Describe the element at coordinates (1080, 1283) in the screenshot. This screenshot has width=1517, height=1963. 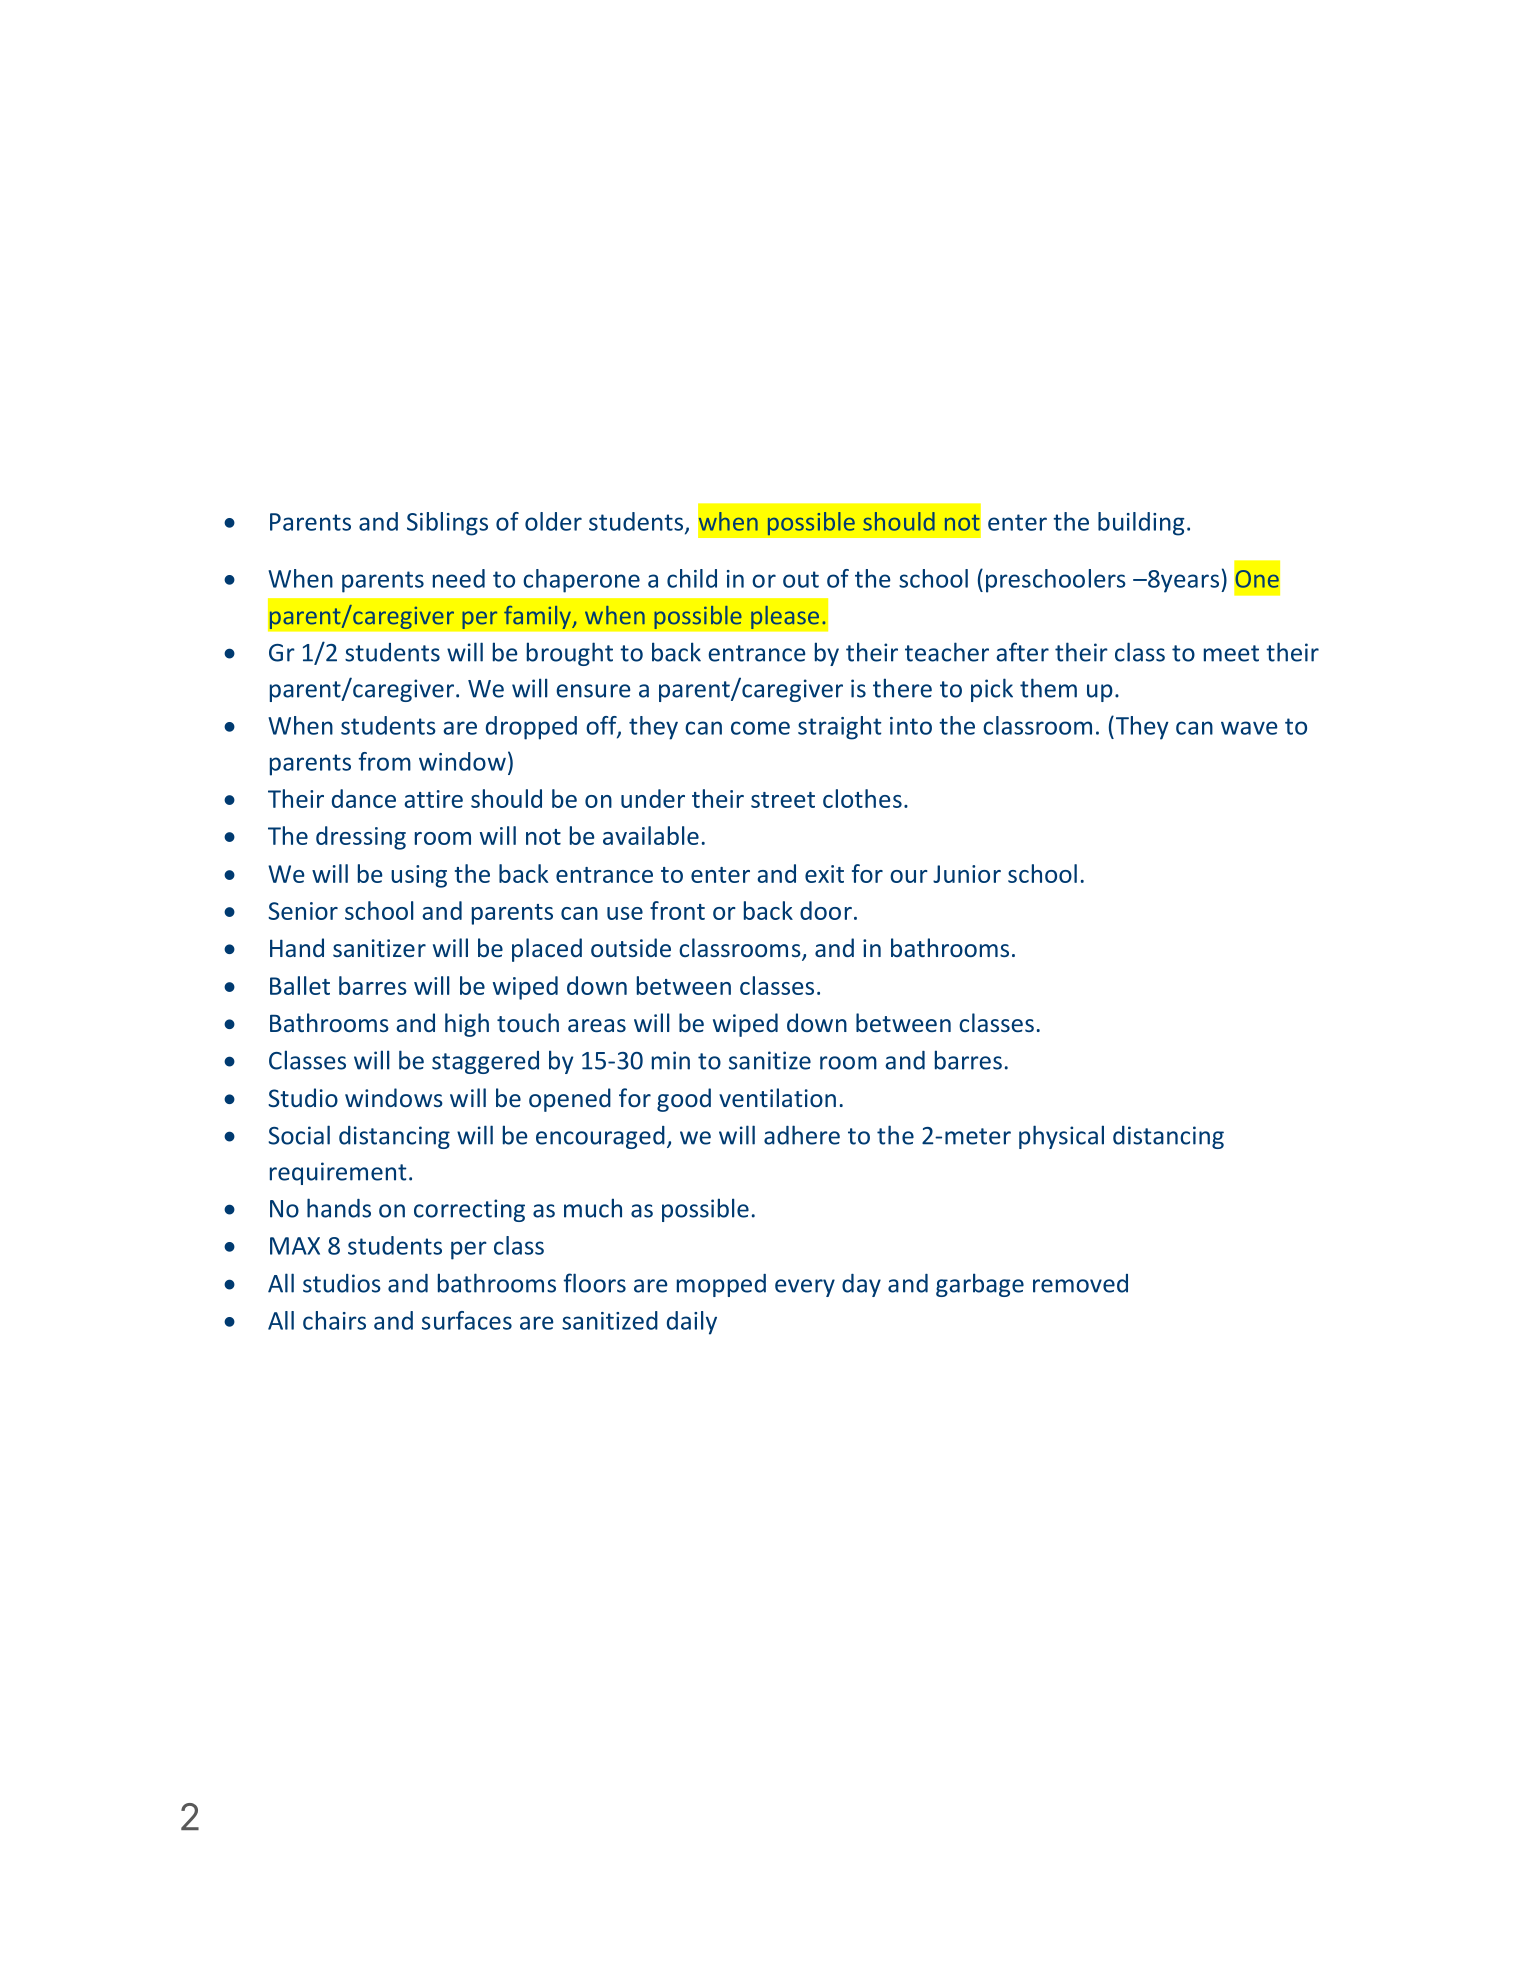
I see `removed` at that location.
